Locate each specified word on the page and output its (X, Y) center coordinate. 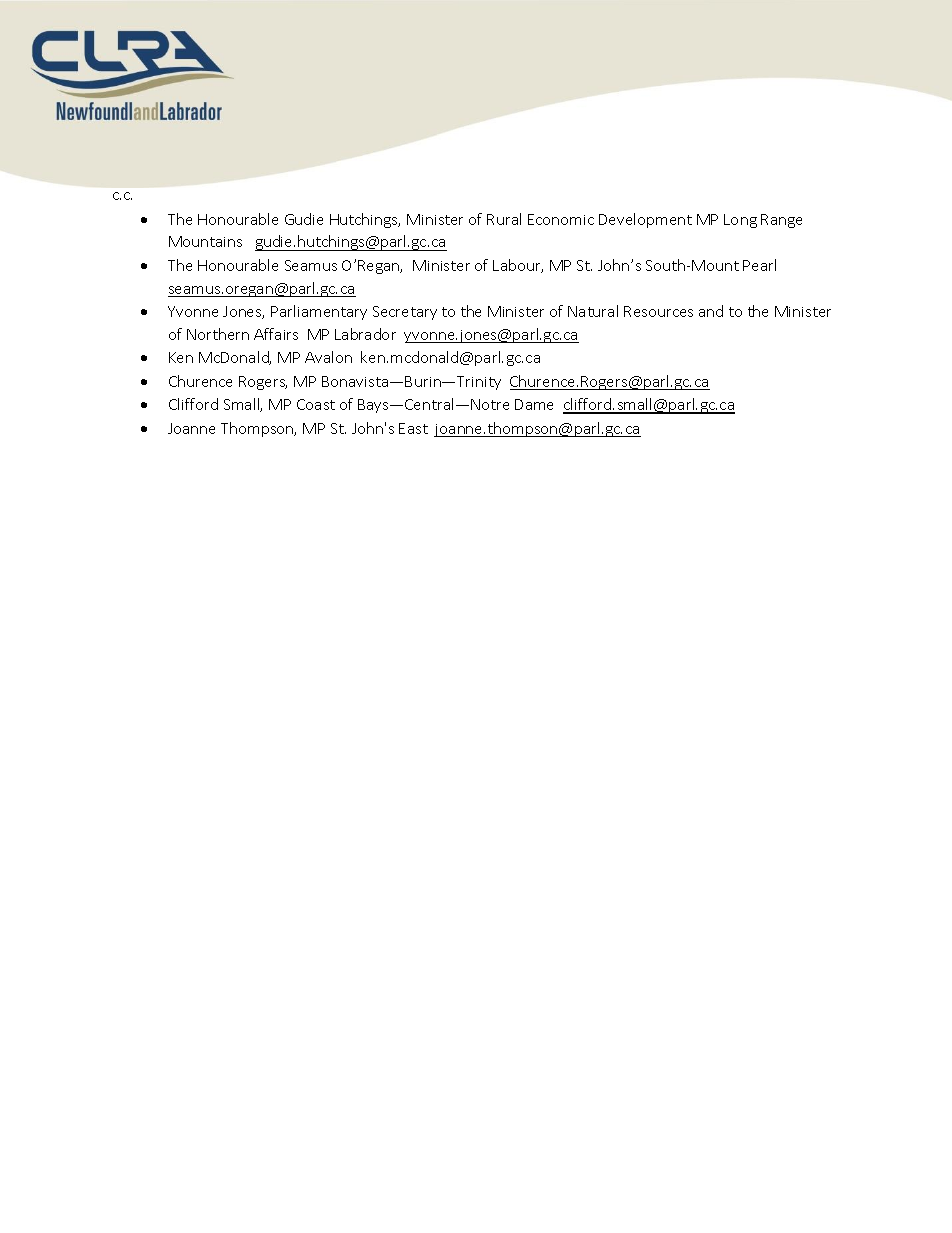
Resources (658, 311)
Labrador (365, 334)
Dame (534, 404)
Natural (593, 311)
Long (740, 221)
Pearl (759, 265)
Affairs (276, 334)
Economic (561, 219)
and (711, 311)
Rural (504, 219)
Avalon (328, 357)
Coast (316, 404)
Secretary (405, 313)
